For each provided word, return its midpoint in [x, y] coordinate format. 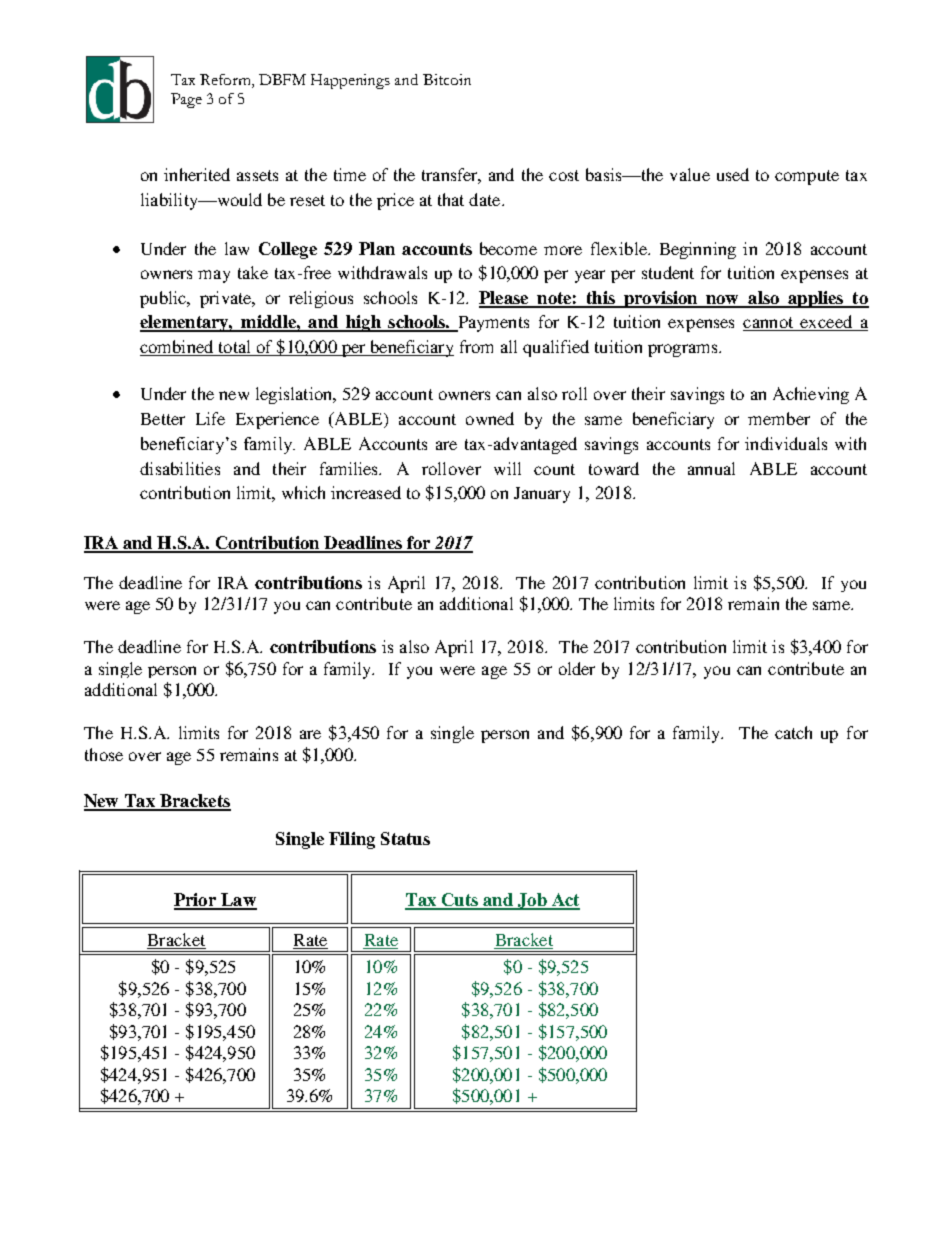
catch [793, 732]
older [577, 668]
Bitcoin [447, 79]
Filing [352, 840]
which [303, 492]
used [733, 174]
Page [186, 100]
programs [684, 350]
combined [176, 346]
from [476, 346]
